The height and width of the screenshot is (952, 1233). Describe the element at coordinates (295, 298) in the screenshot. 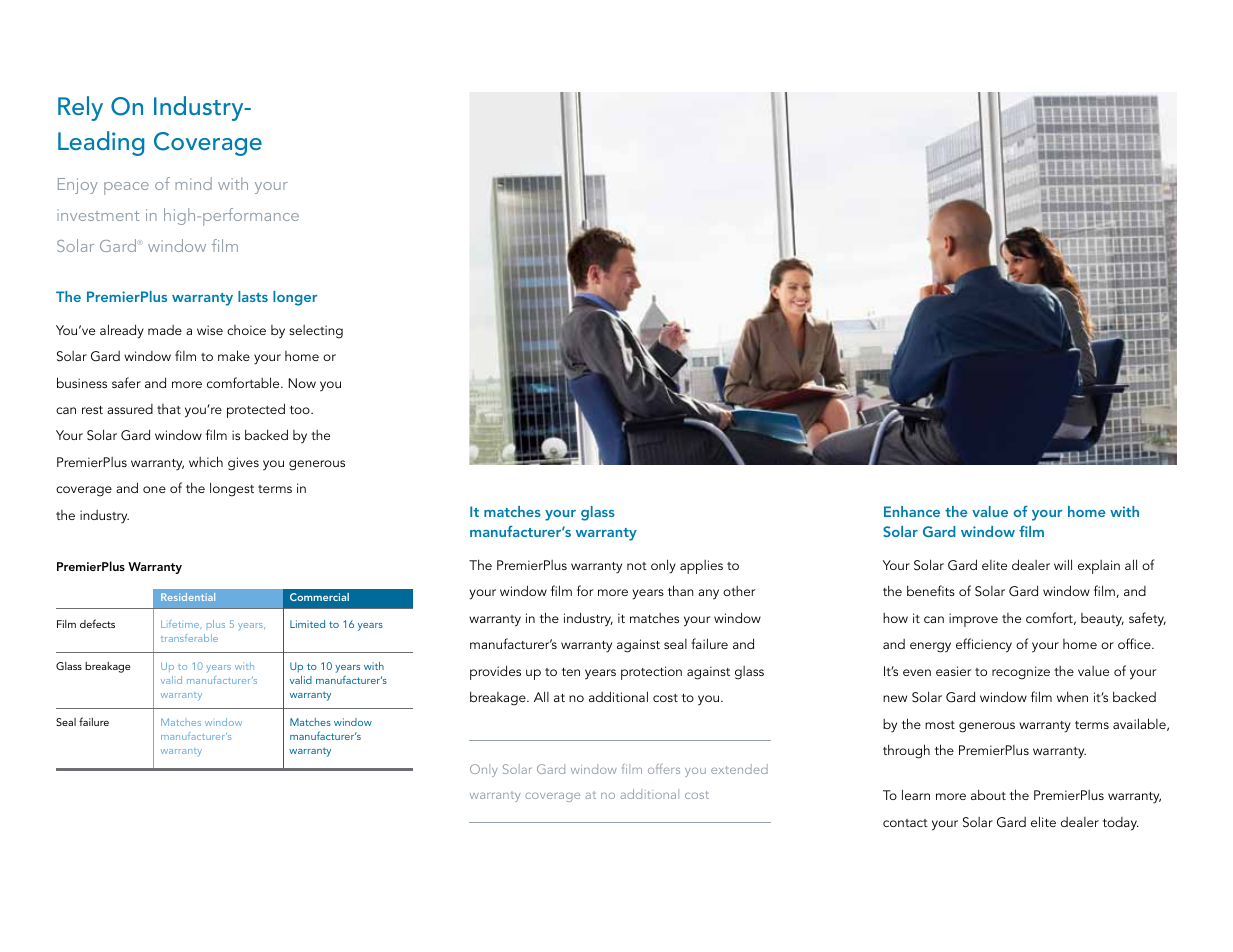

I see `longer` at that location.
